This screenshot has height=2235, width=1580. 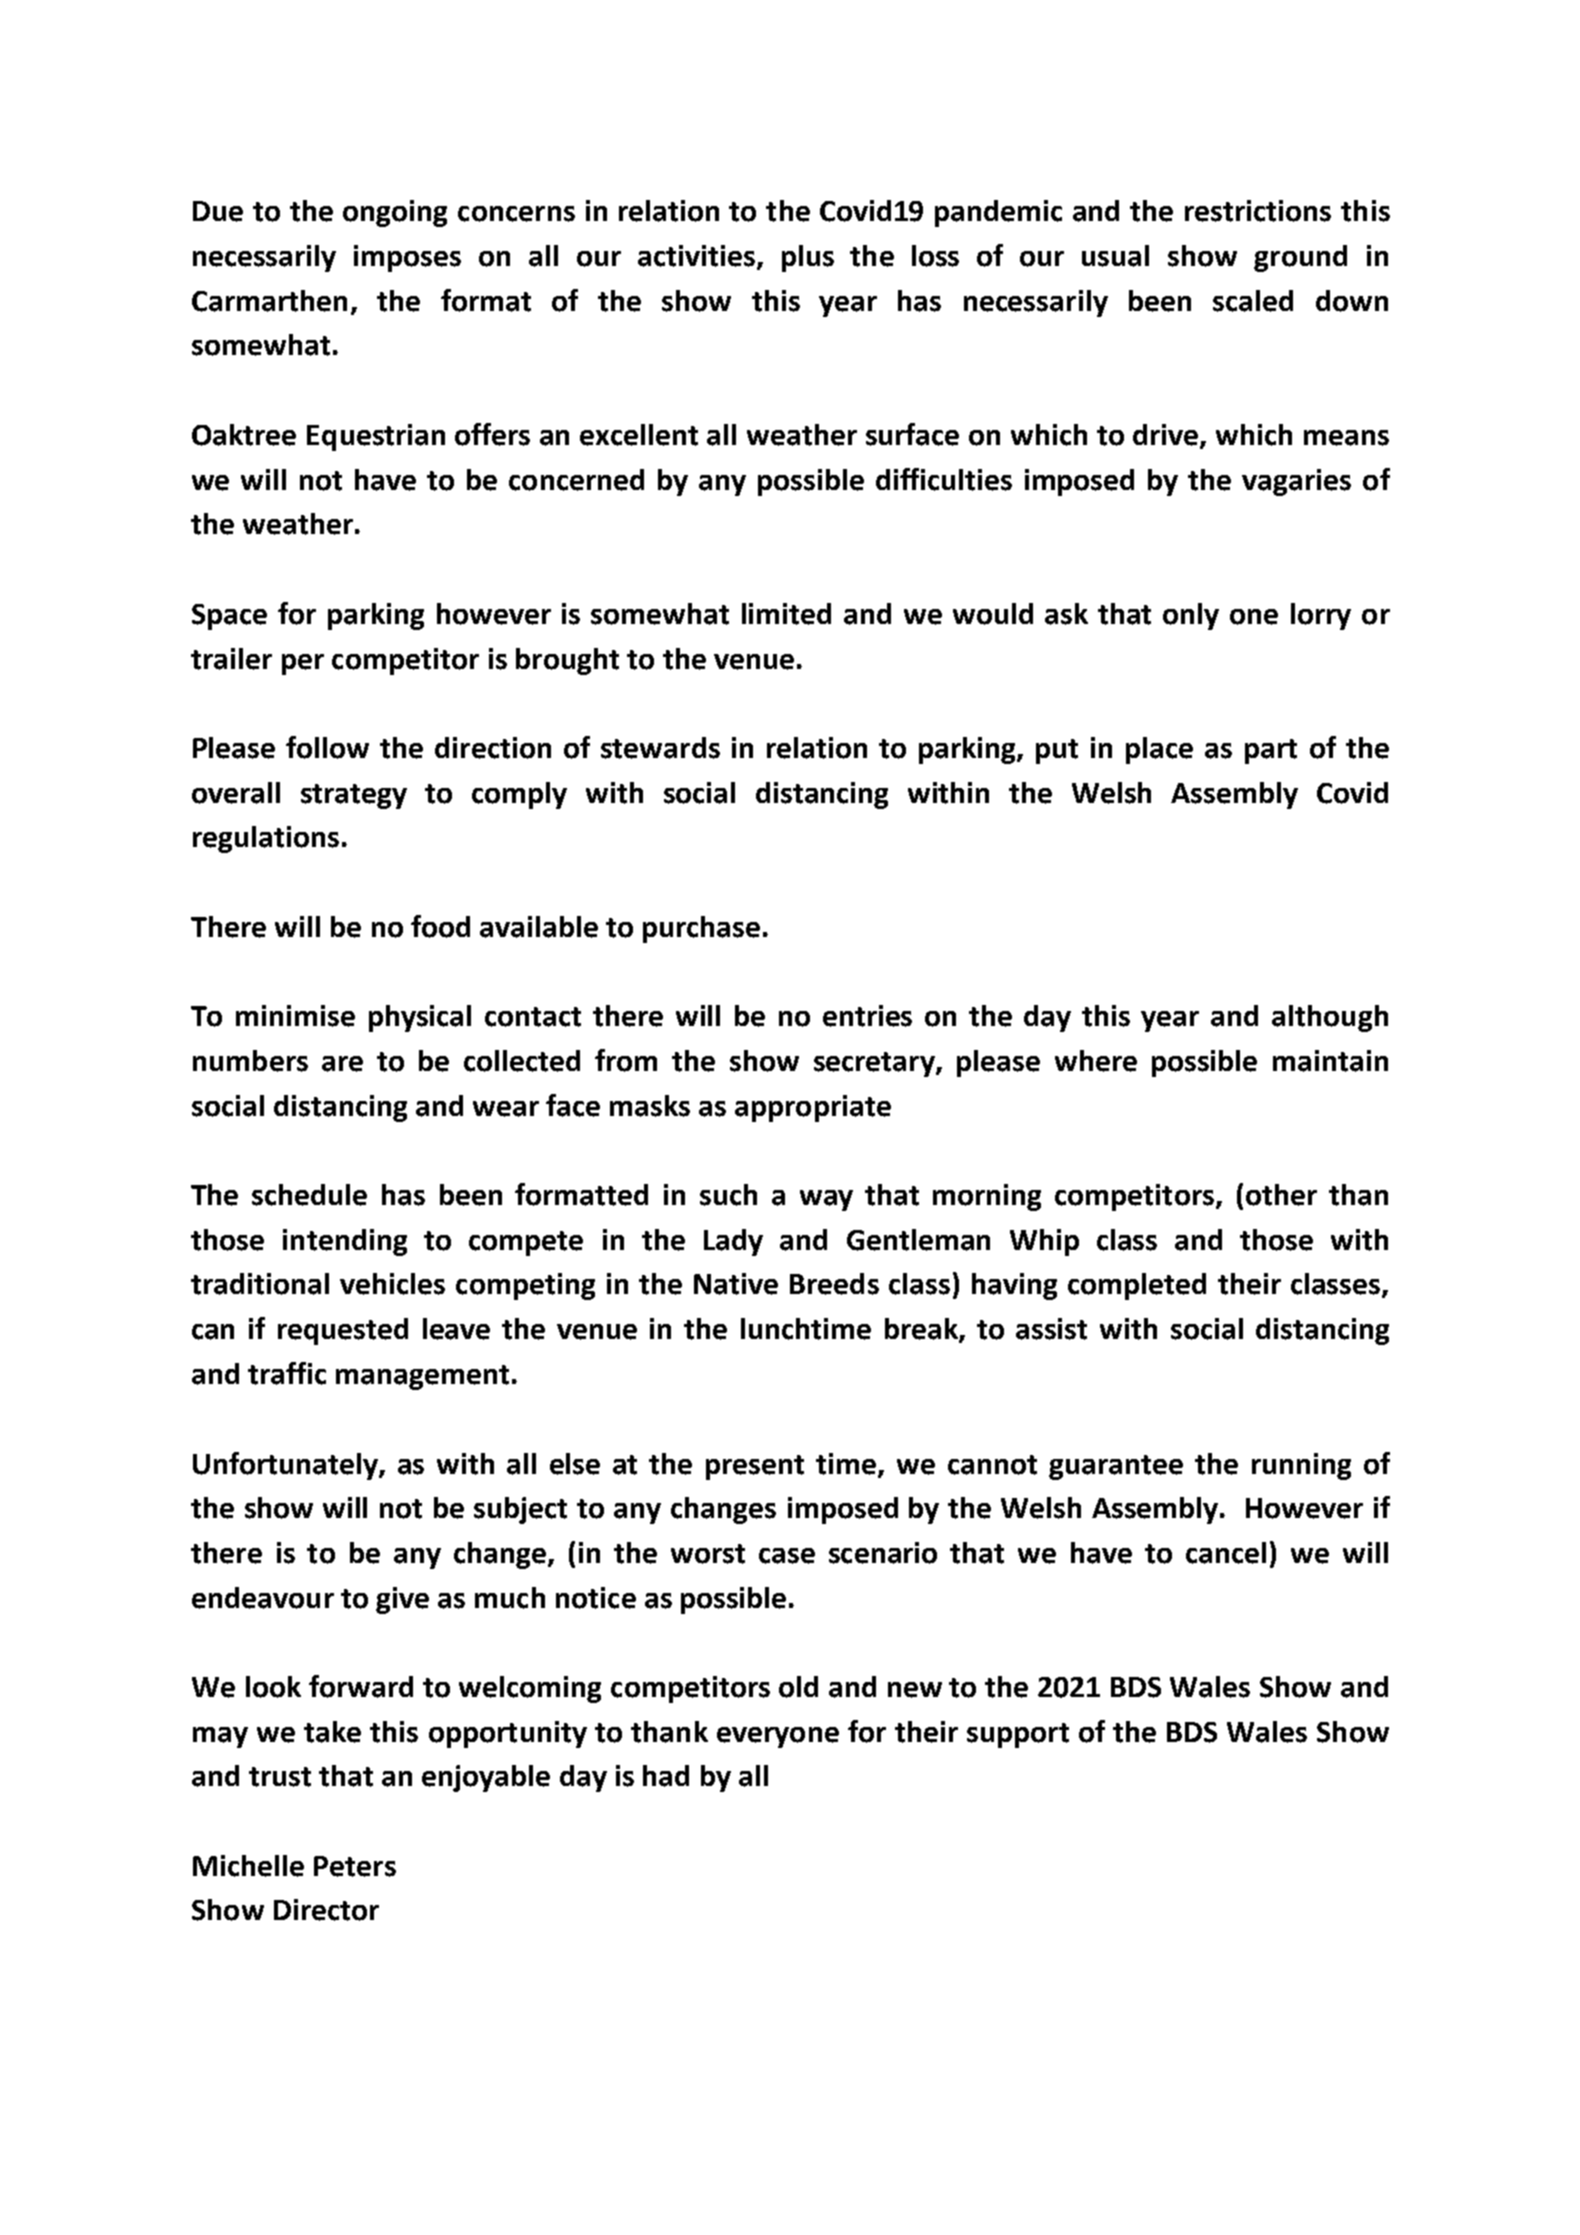 I want to click on only, so click(x=1191, y=616).
